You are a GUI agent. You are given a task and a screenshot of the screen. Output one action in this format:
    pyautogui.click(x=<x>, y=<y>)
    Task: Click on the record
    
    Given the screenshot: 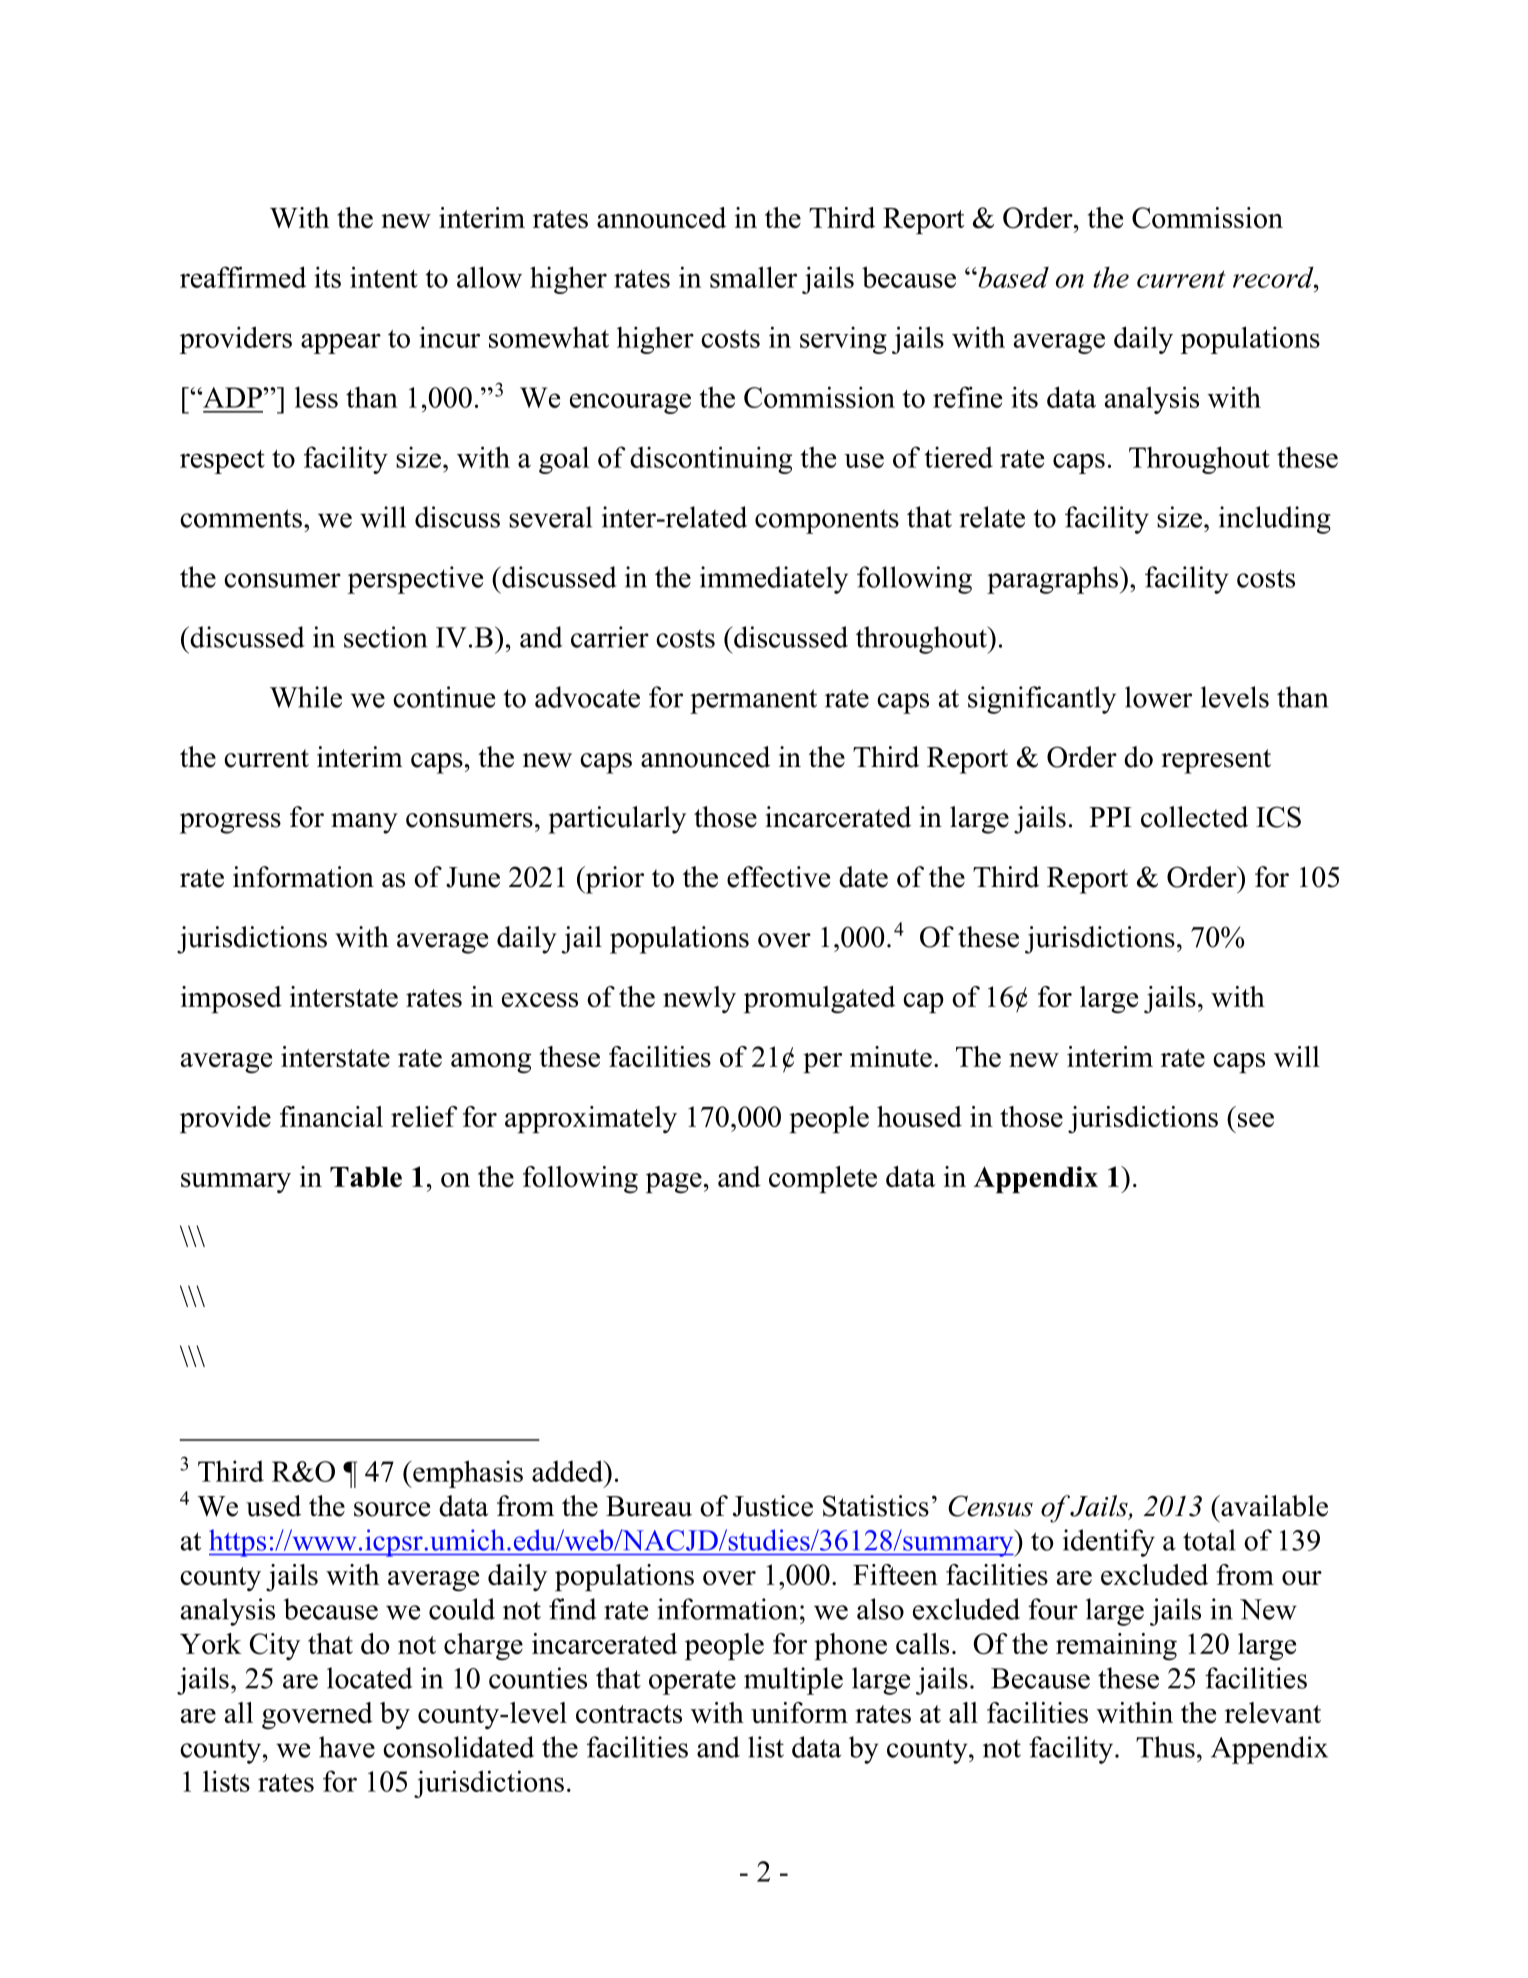 What is the action you would take?
    pyautogui.click(x=1274, y=277)
